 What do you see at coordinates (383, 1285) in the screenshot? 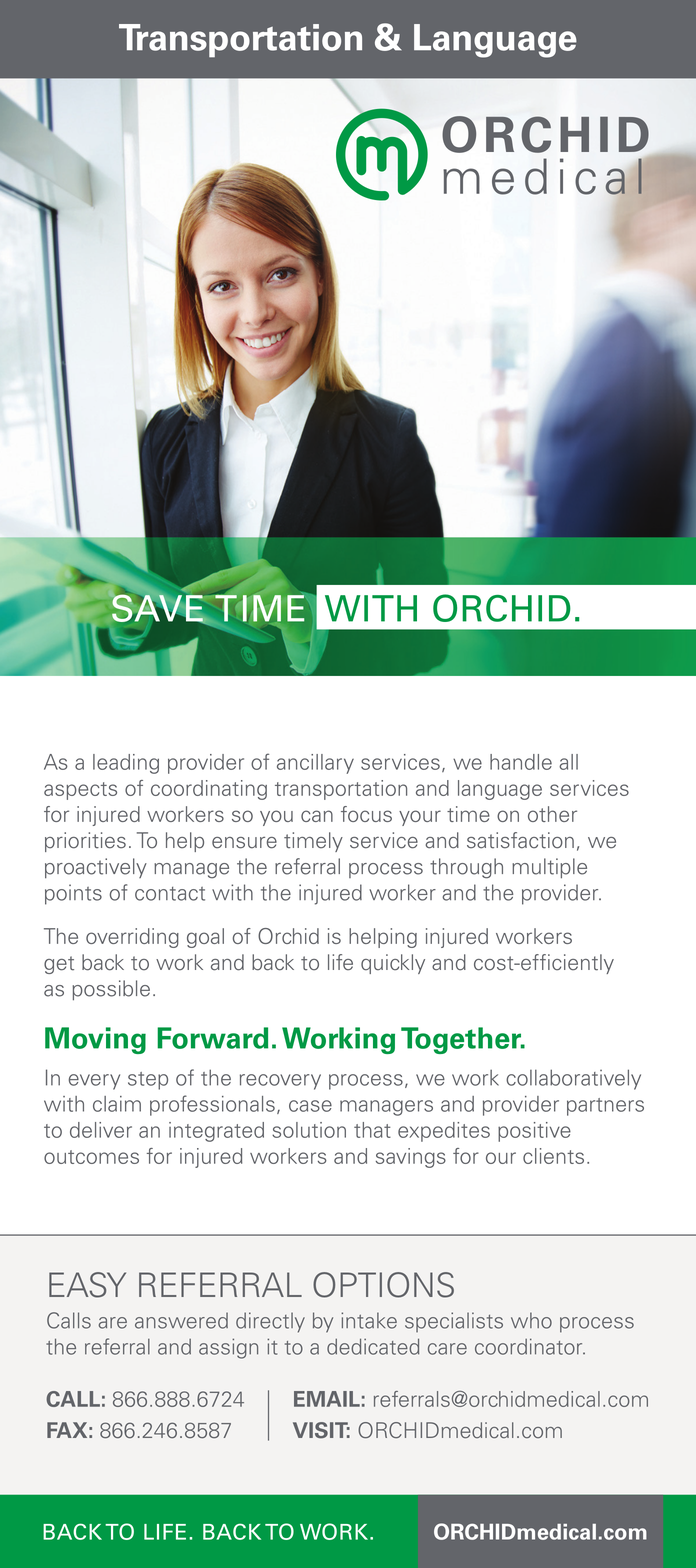
I see `OPTIONS` at bounding box center [383, 1285].
